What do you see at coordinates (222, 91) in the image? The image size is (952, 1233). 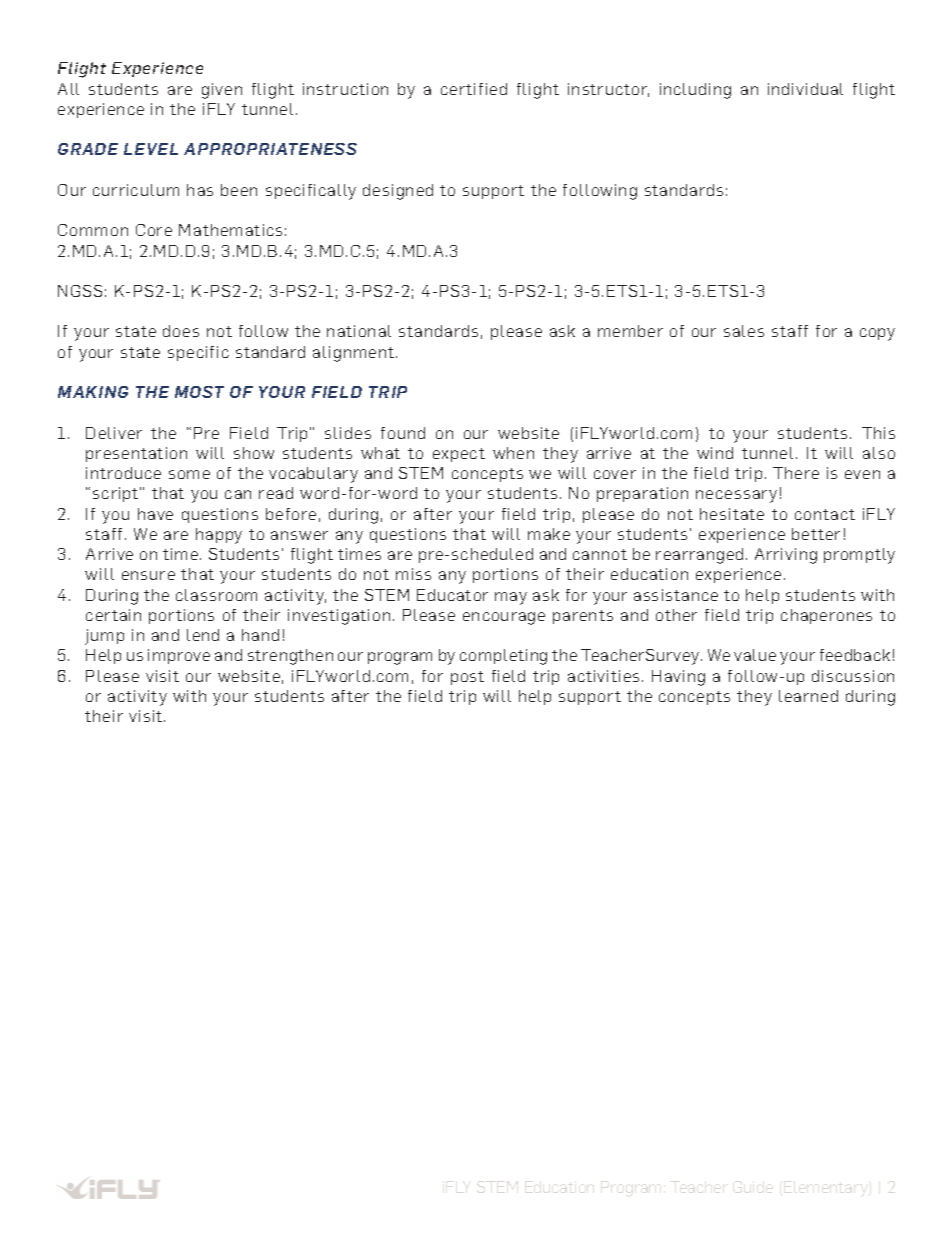 I see `given` at bounding box center [222, 91].
